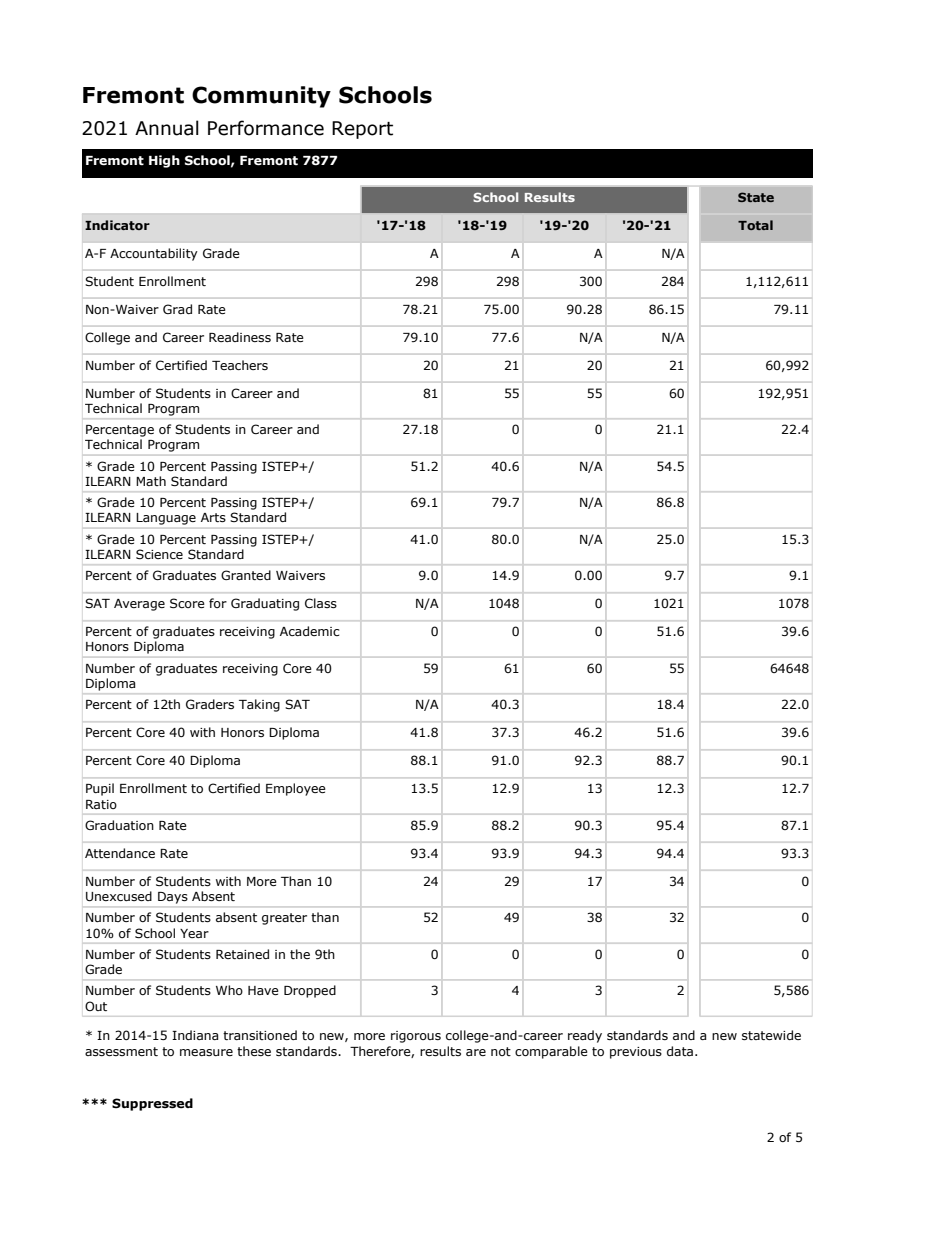 Image resolution: width=952 pixels, height=1233 pixels. Describe the element at coordinates (309, 631) in the screenshot. I see `Academic` at that location.
